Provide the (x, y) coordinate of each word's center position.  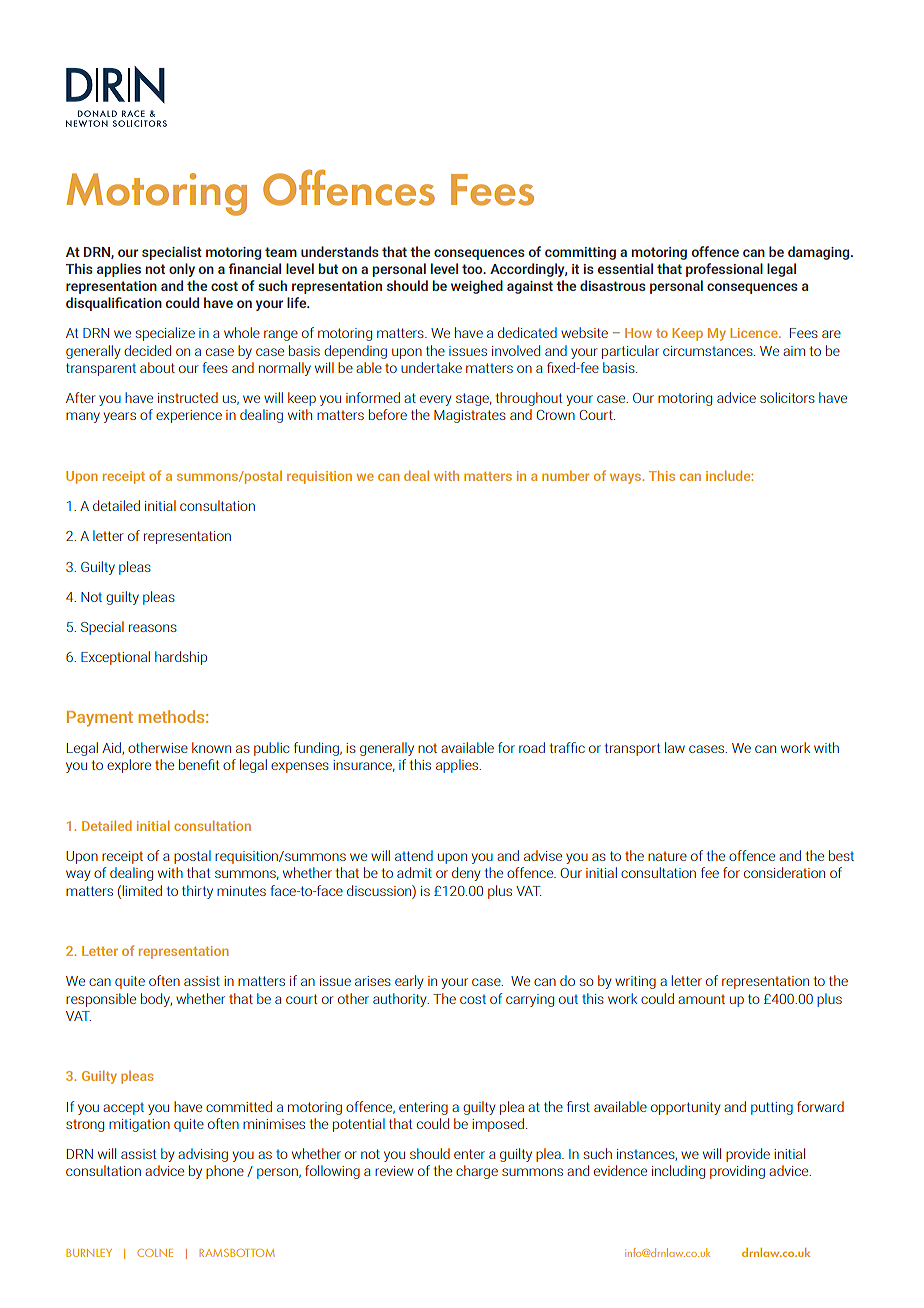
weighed (477, 287)
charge (477, 1172)
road (532, 747)
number (565, 476)
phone (225, 1172)
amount (701, 999)
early (409, 982)
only (182, 270)
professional (724, 270)
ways (627, 478)
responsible (101, 1000)
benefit (199, 764)
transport (632, 749)
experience (189, 416)
